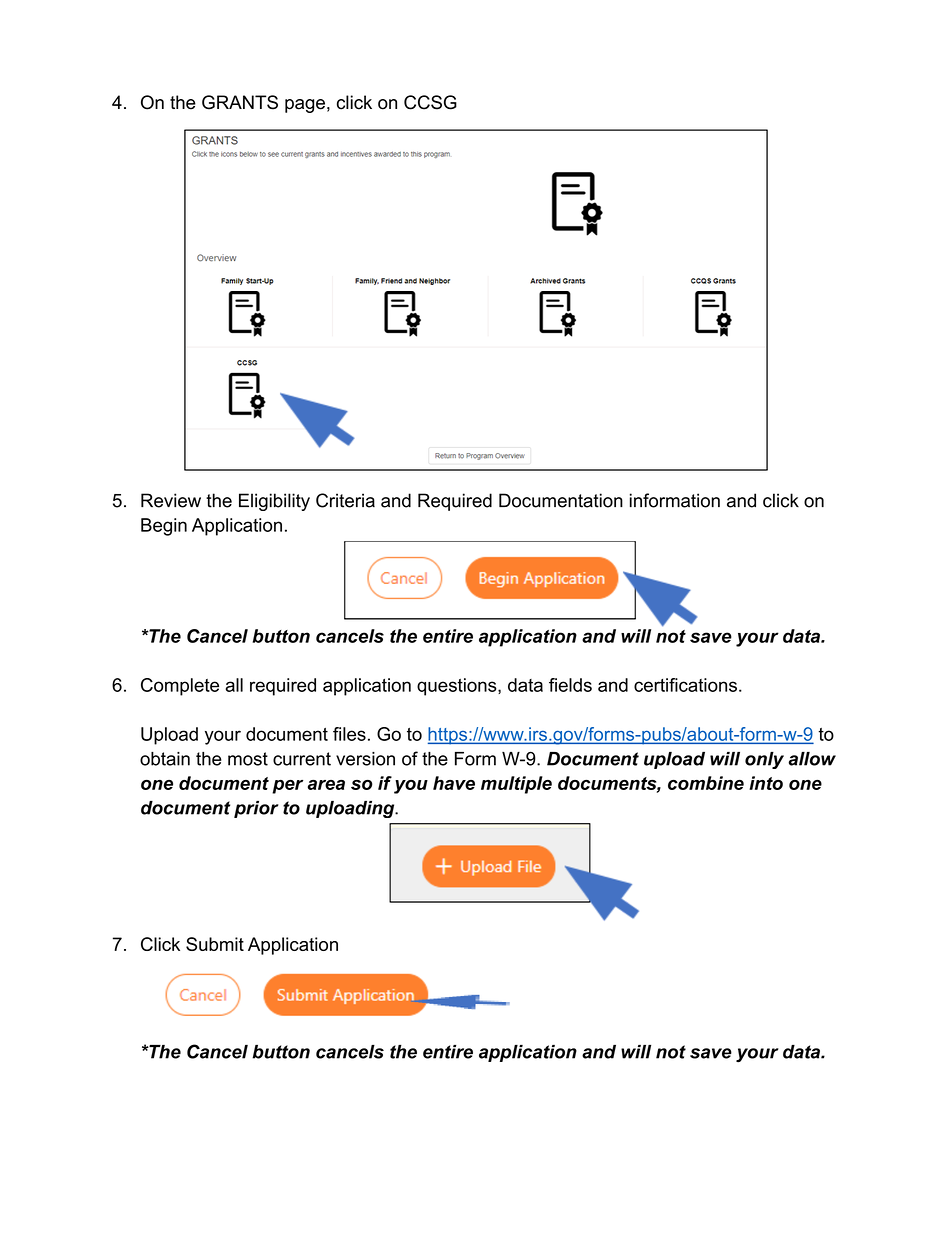 This page has width=952, height=1233. Describe the element at coordinates (305, 106) in the page. I see `page` at that location.
